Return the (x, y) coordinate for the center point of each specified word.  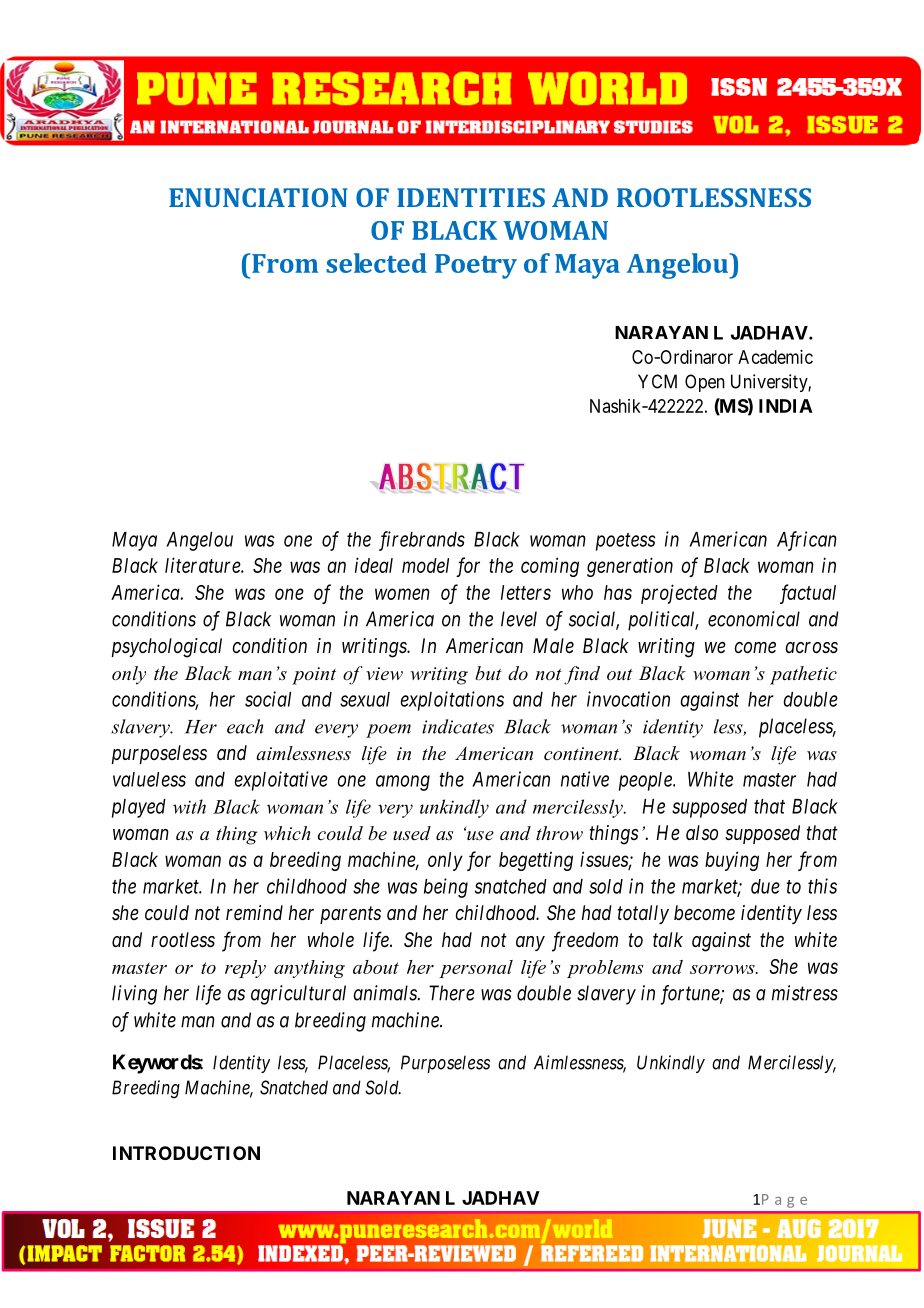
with (189, 806)
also (702, 832)
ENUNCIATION (258, 197)
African (807, 541)
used (412, 833)
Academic (775, 357)
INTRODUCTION (186, 1153)
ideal (374, 565)
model (425, 565)
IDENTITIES (471, 197)
